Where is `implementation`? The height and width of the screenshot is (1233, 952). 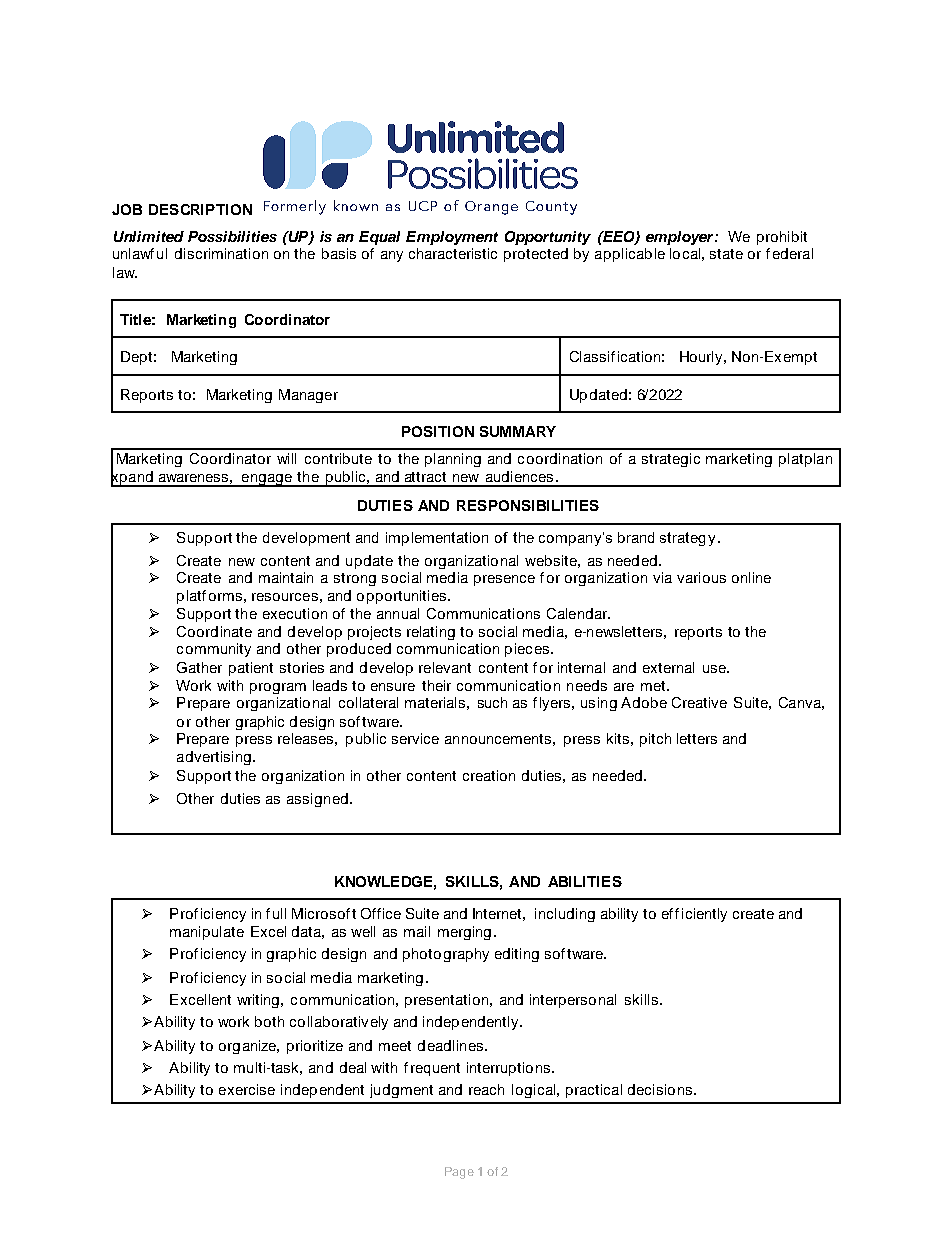
implementation is located at coordinates (437, 539).
